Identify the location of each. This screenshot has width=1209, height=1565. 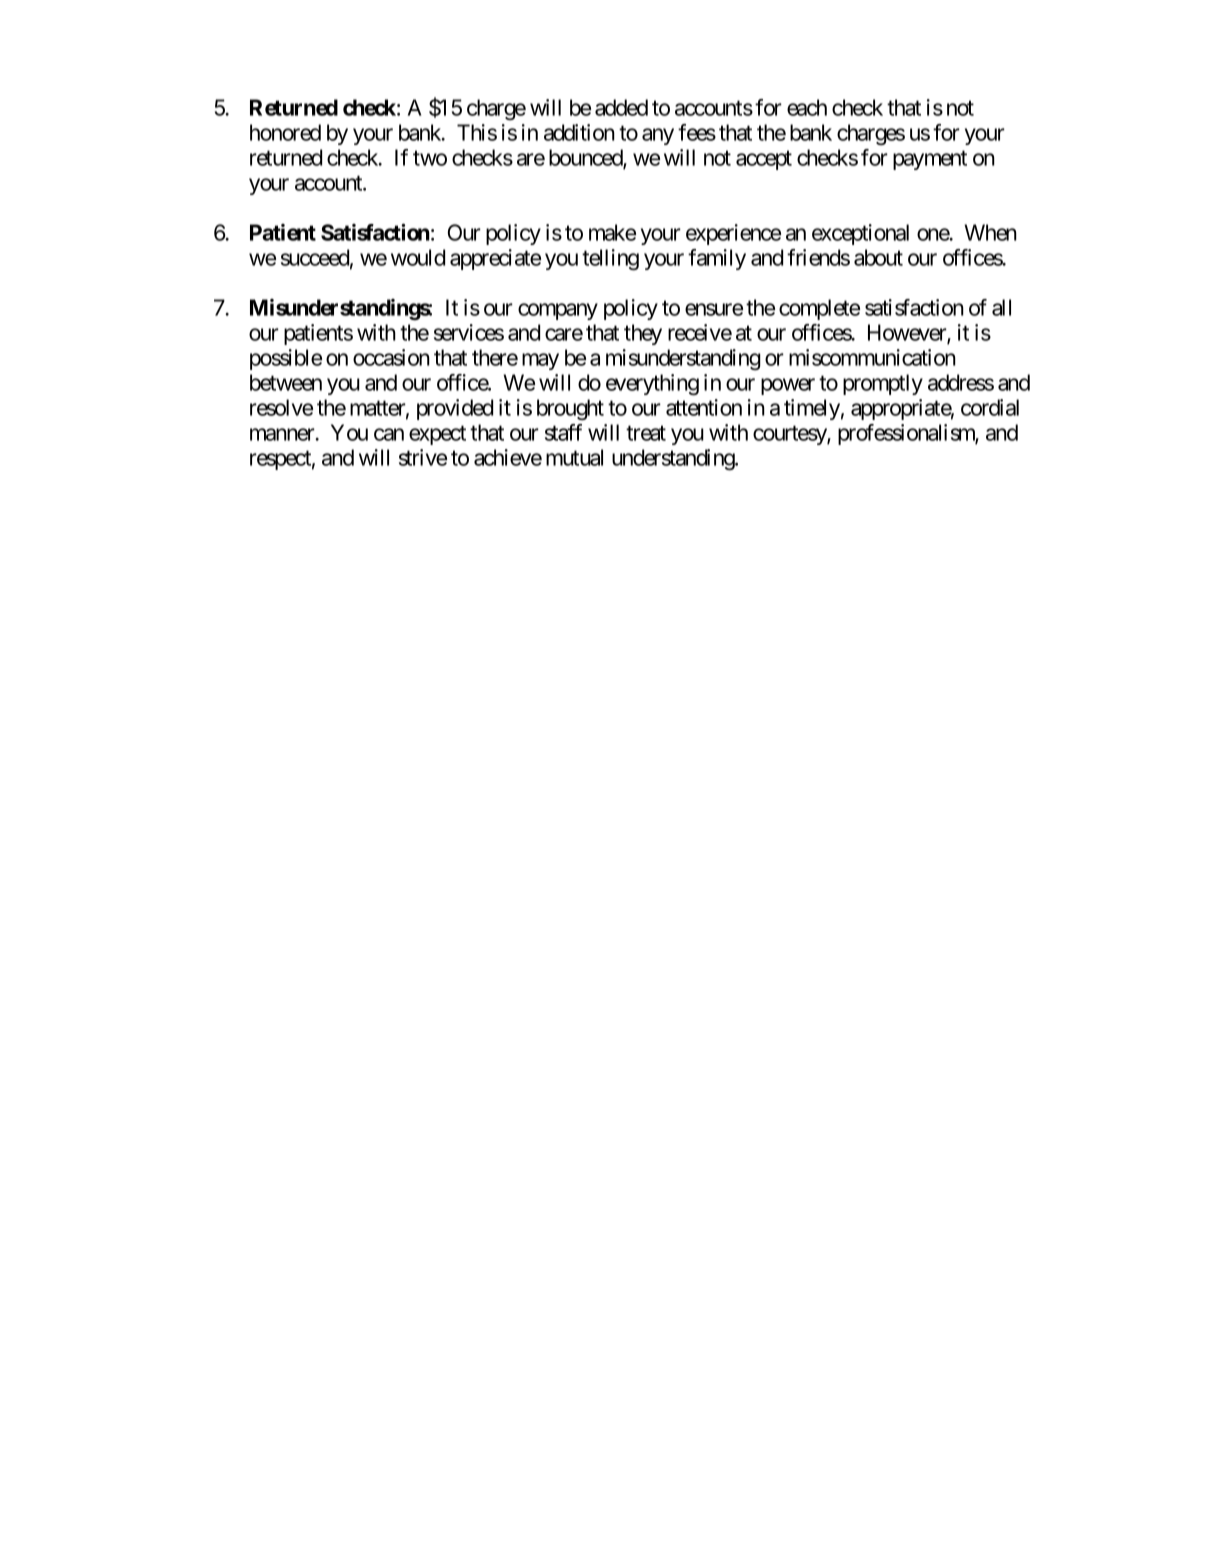
(807, 107).
